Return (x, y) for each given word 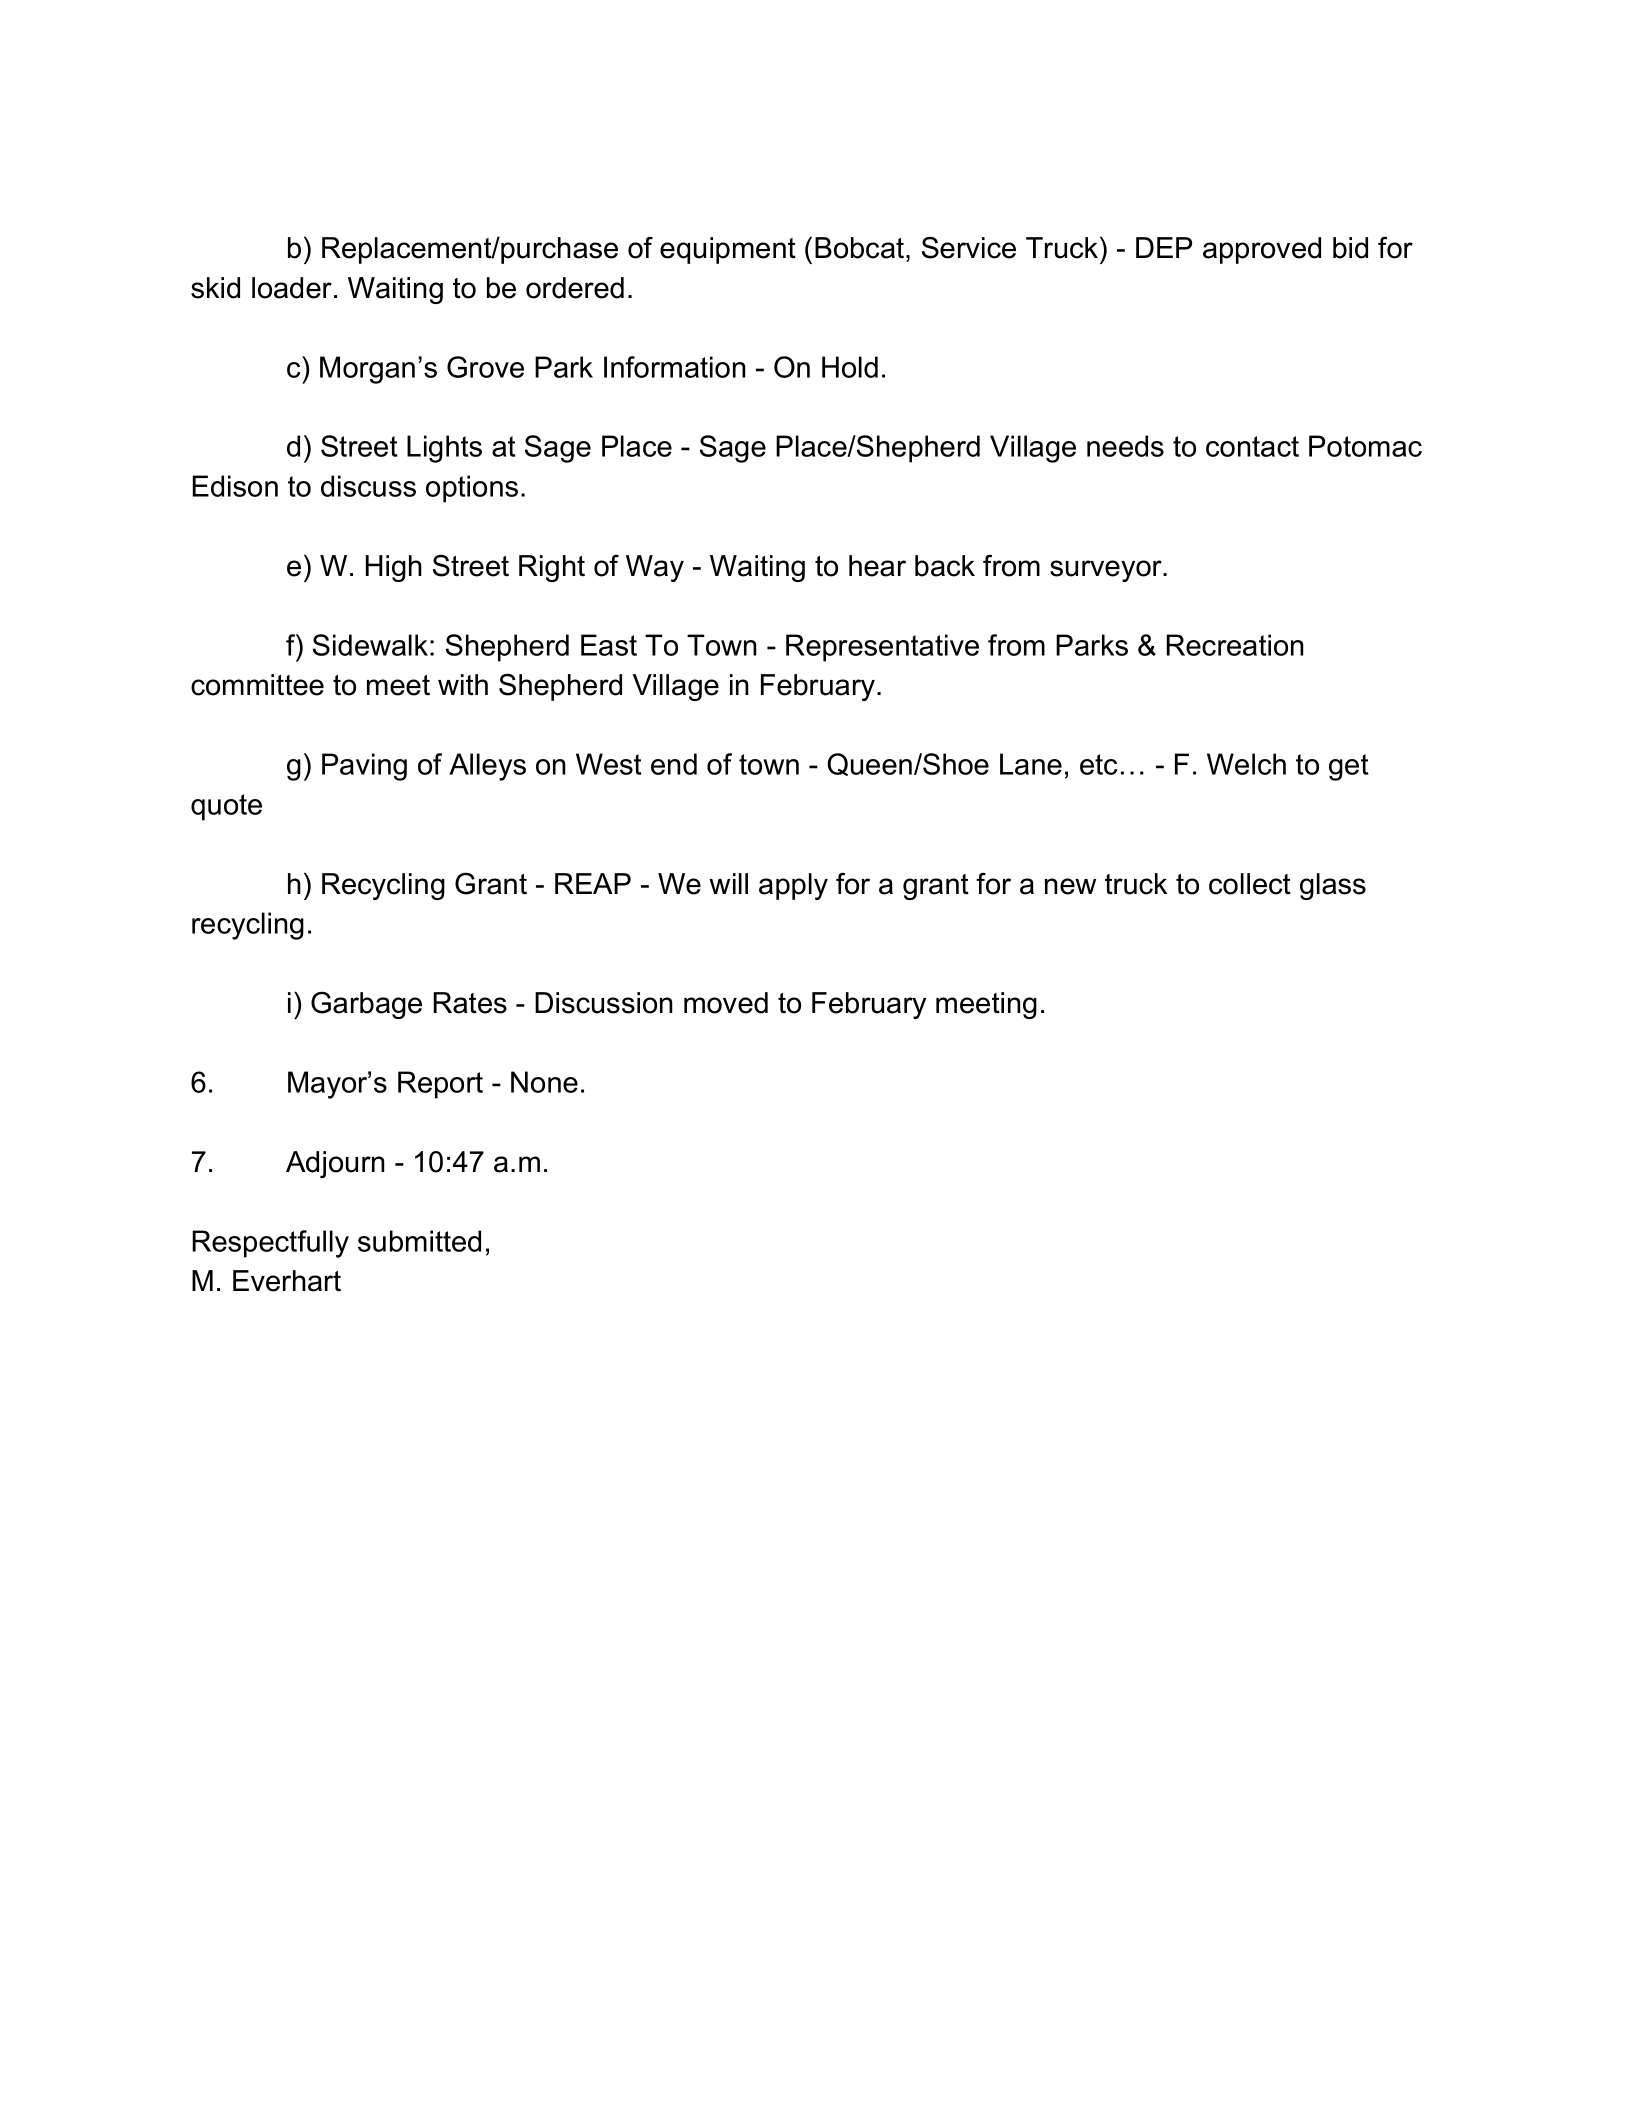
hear (877, 566)
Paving (364, 767)
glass (1333, 886)
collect (1250, 884)
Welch (1246, 764)
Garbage (366, 1005)
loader (292, 288)
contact (1252, 446)
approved (1262, 250)
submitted (419, 1241)
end (674, 764)
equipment (728, 250)
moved (726, 1003)
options (472, 489)
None (544, 1082)
